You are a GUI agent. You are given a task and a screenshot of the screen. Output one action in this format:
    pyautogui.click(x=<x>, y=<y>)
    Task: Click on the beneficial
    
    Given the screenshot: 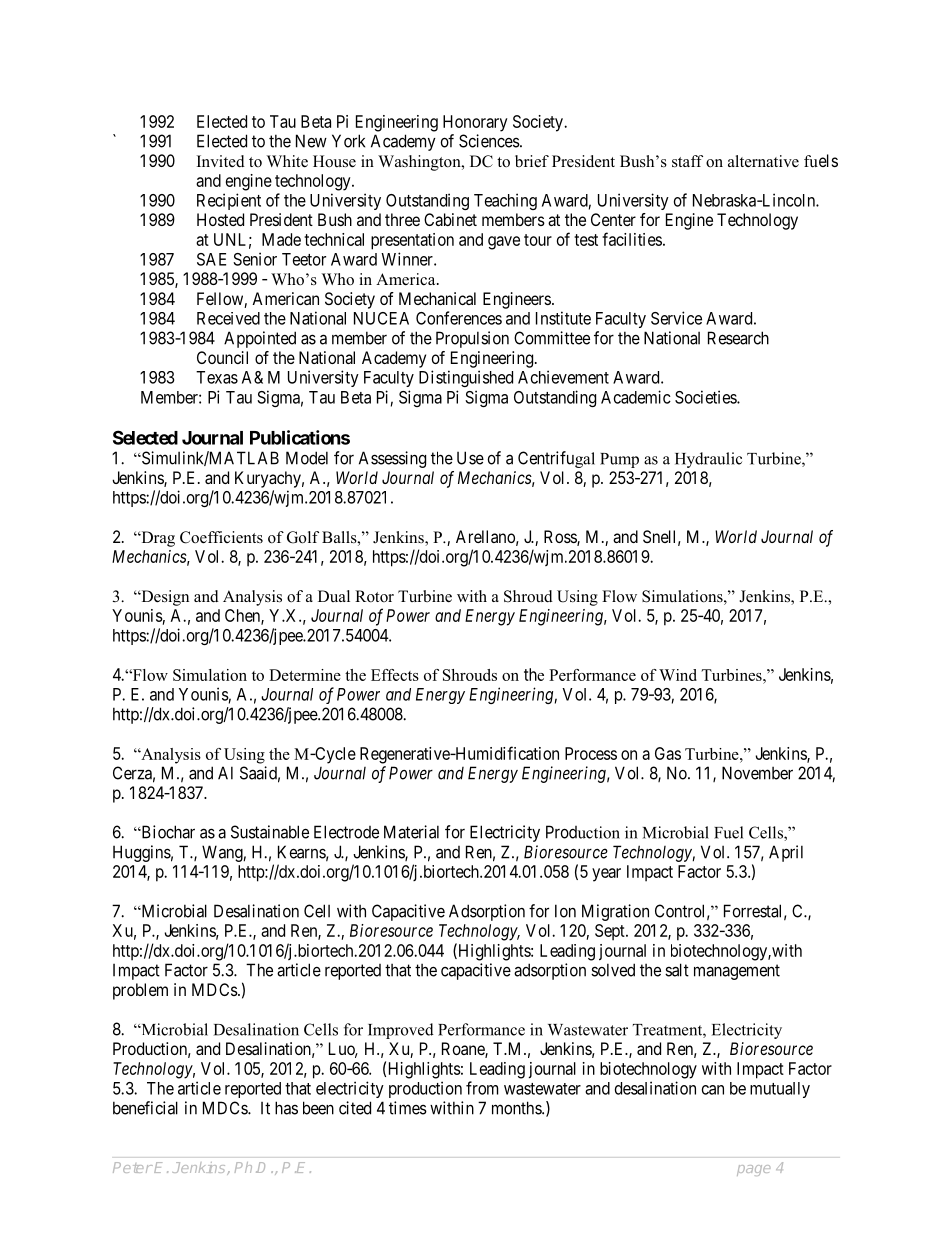 What is the action you would take?
    pyautogui.click(x=145, y=1108)
